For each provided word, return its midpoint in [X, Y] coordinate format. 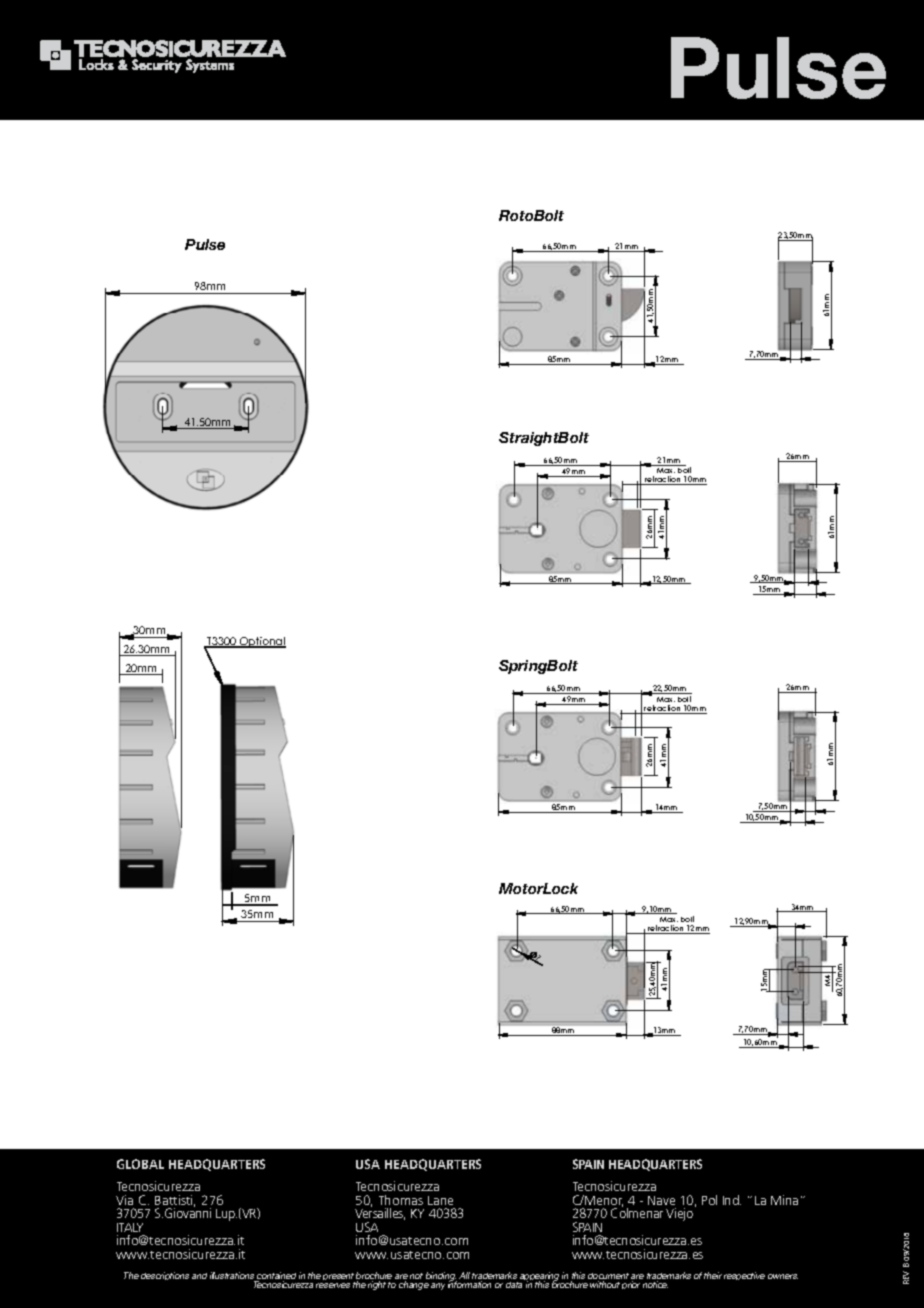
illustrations [233, 1277]
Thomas [401, 1200]
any [438, 1286]
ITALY [130, 1227]
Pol [709, 1200]
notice [655, 1284]
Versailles [380, 1213]
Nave [661, 1200]
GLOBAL [140, 1164]
